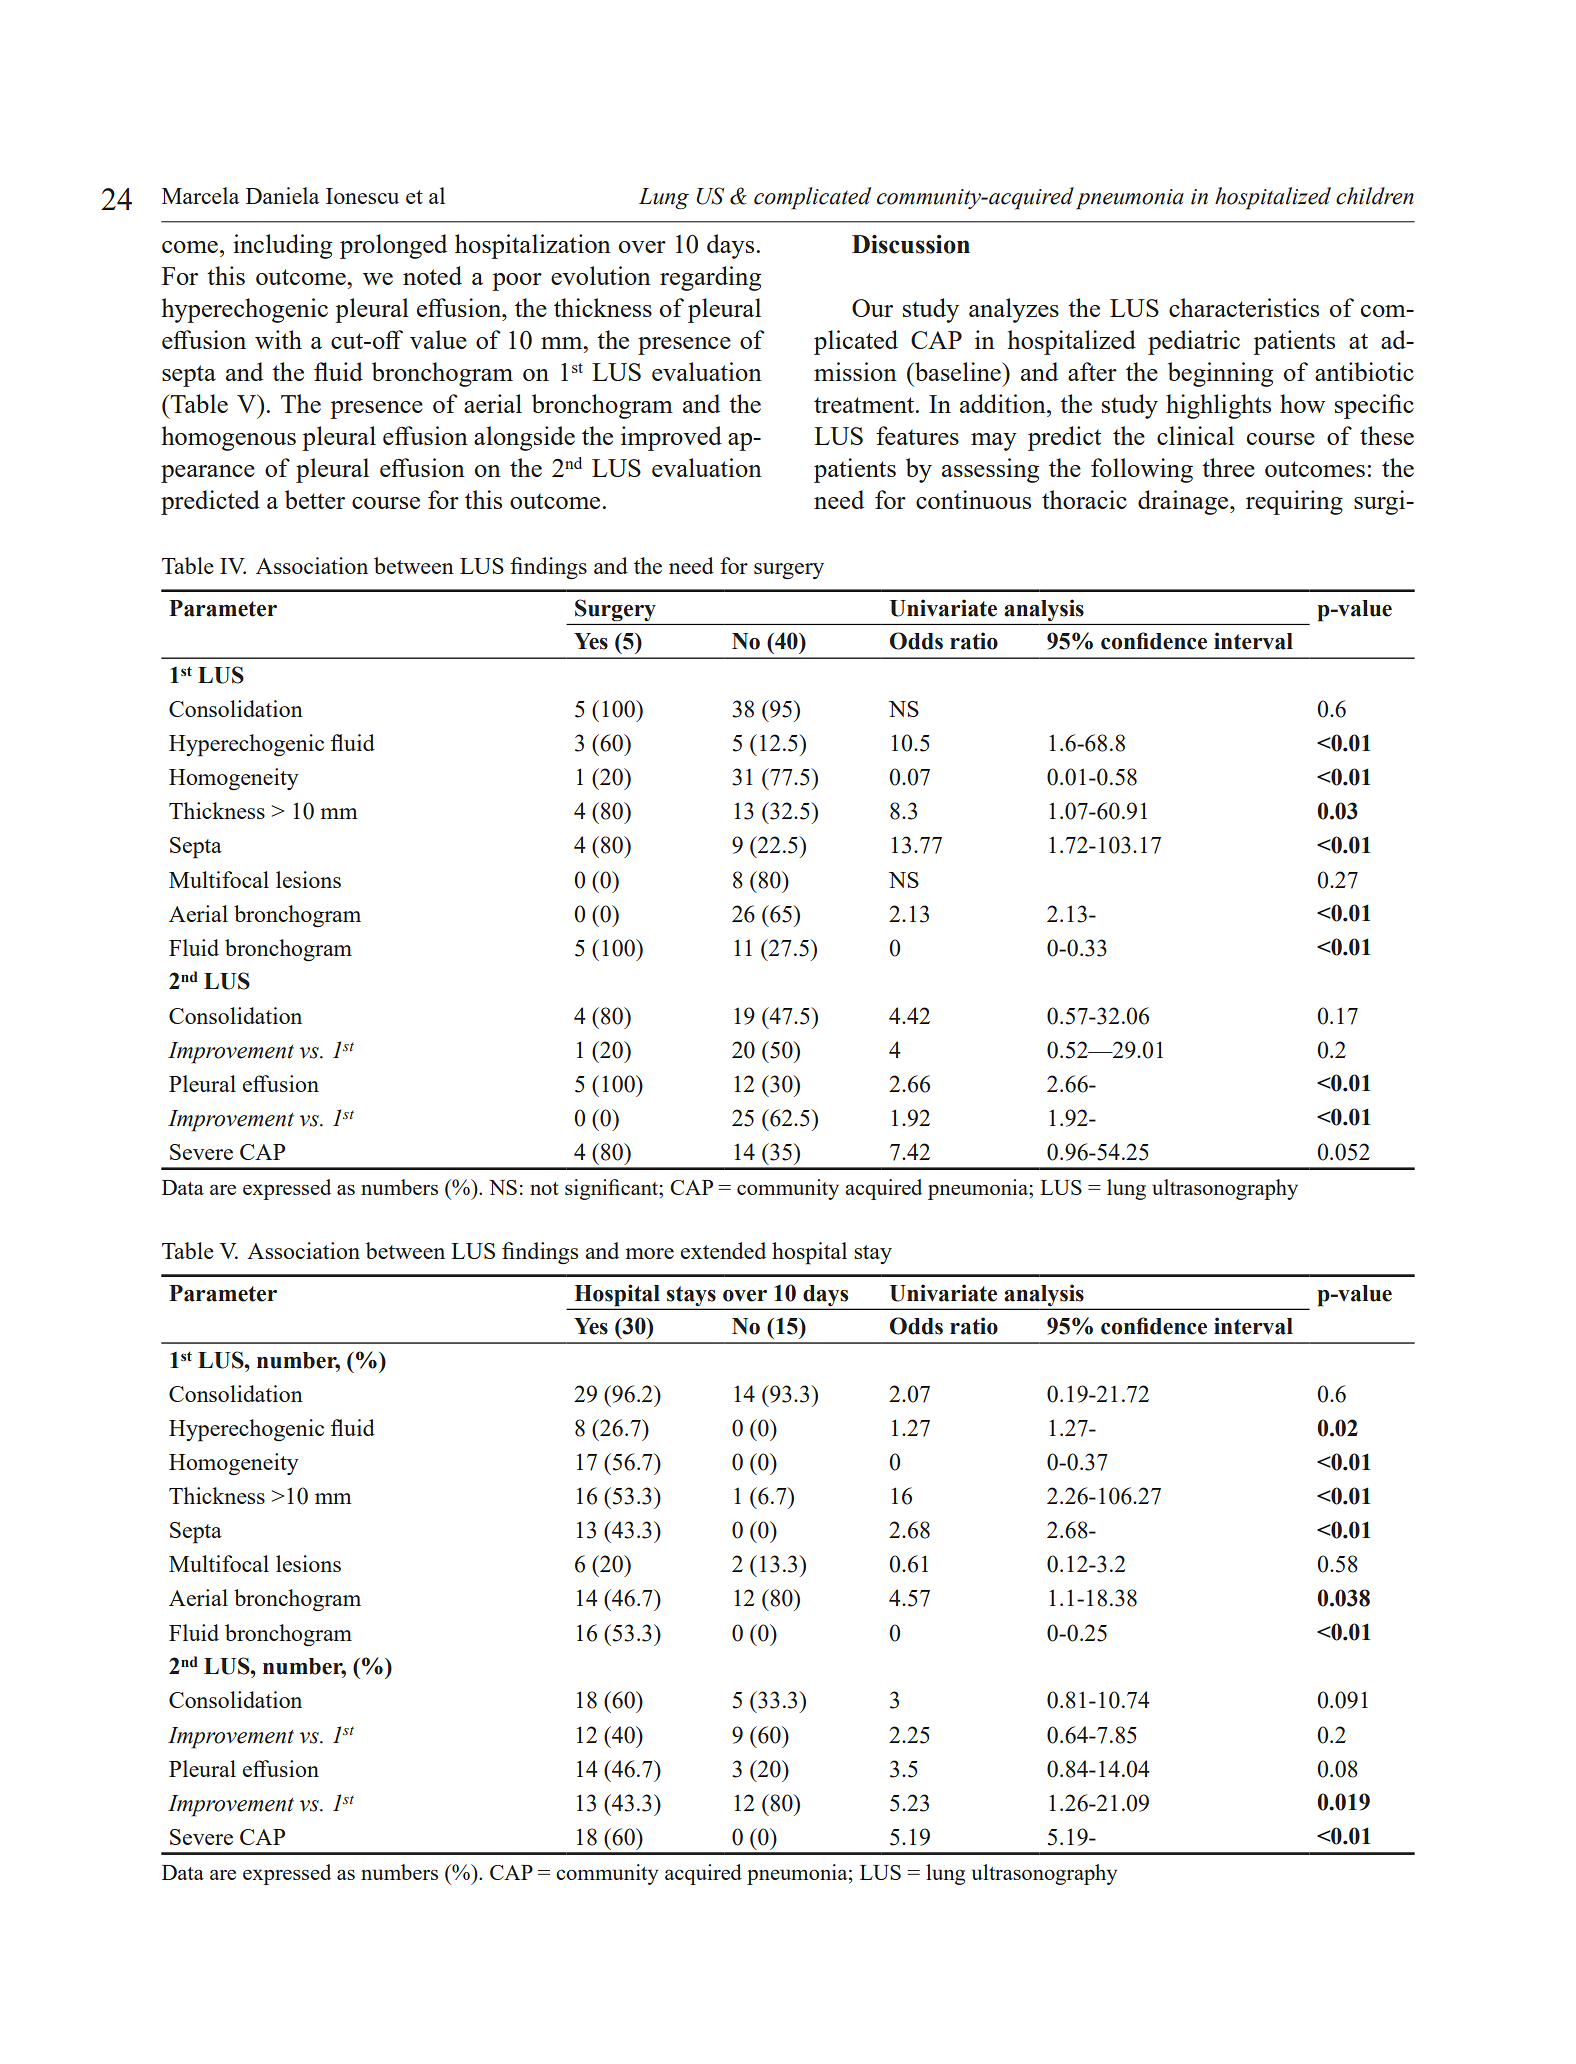 The image size is (1576, 2064). Describe the element at coordinates (393, 246) in the screenshot. I see `prolonged` at that location.
